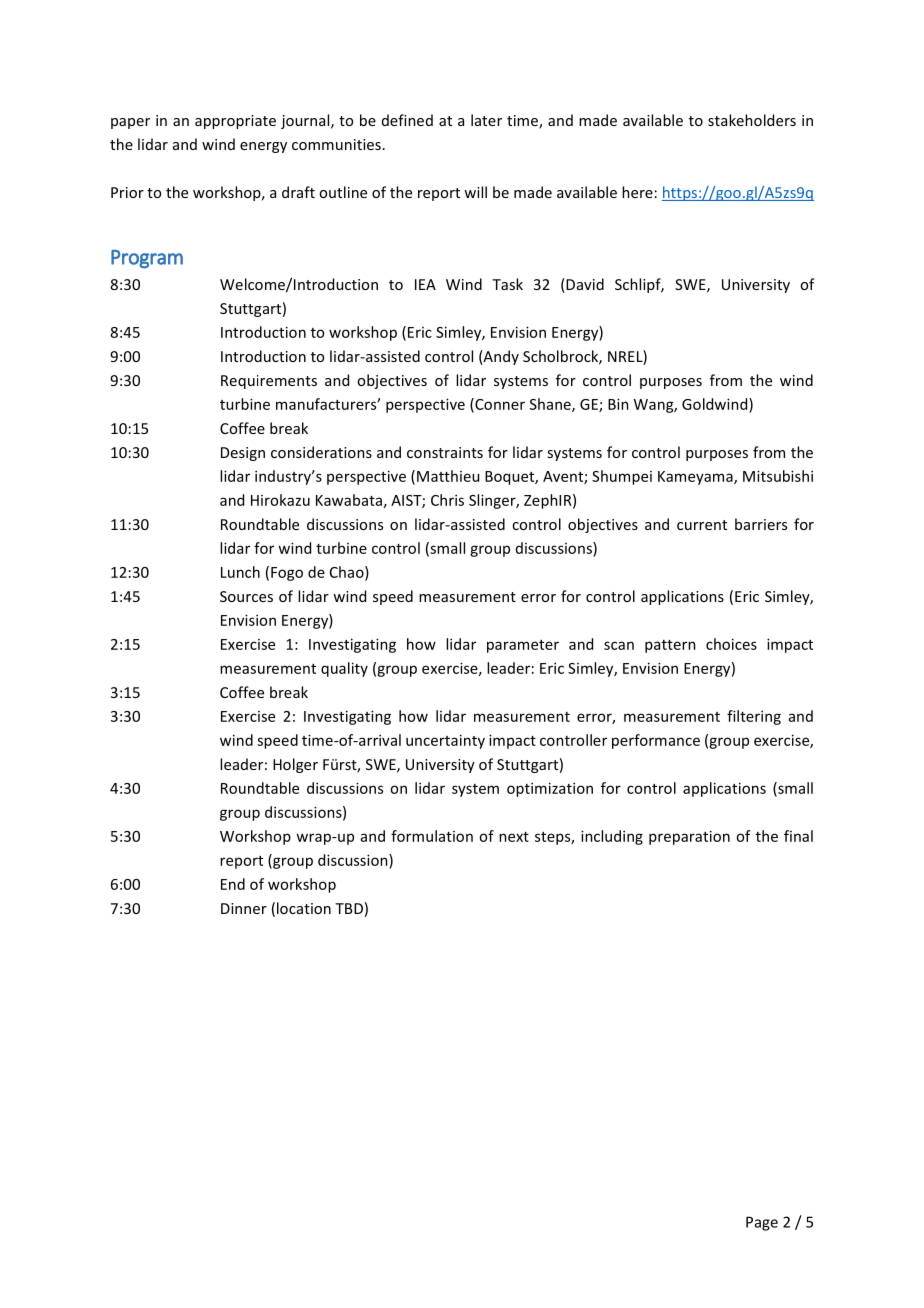 The height and width of the image is (1308, 924). What do you see at coordinates (689, 837) in the image?
I see `preparation` at bounding box center [689, 837].
